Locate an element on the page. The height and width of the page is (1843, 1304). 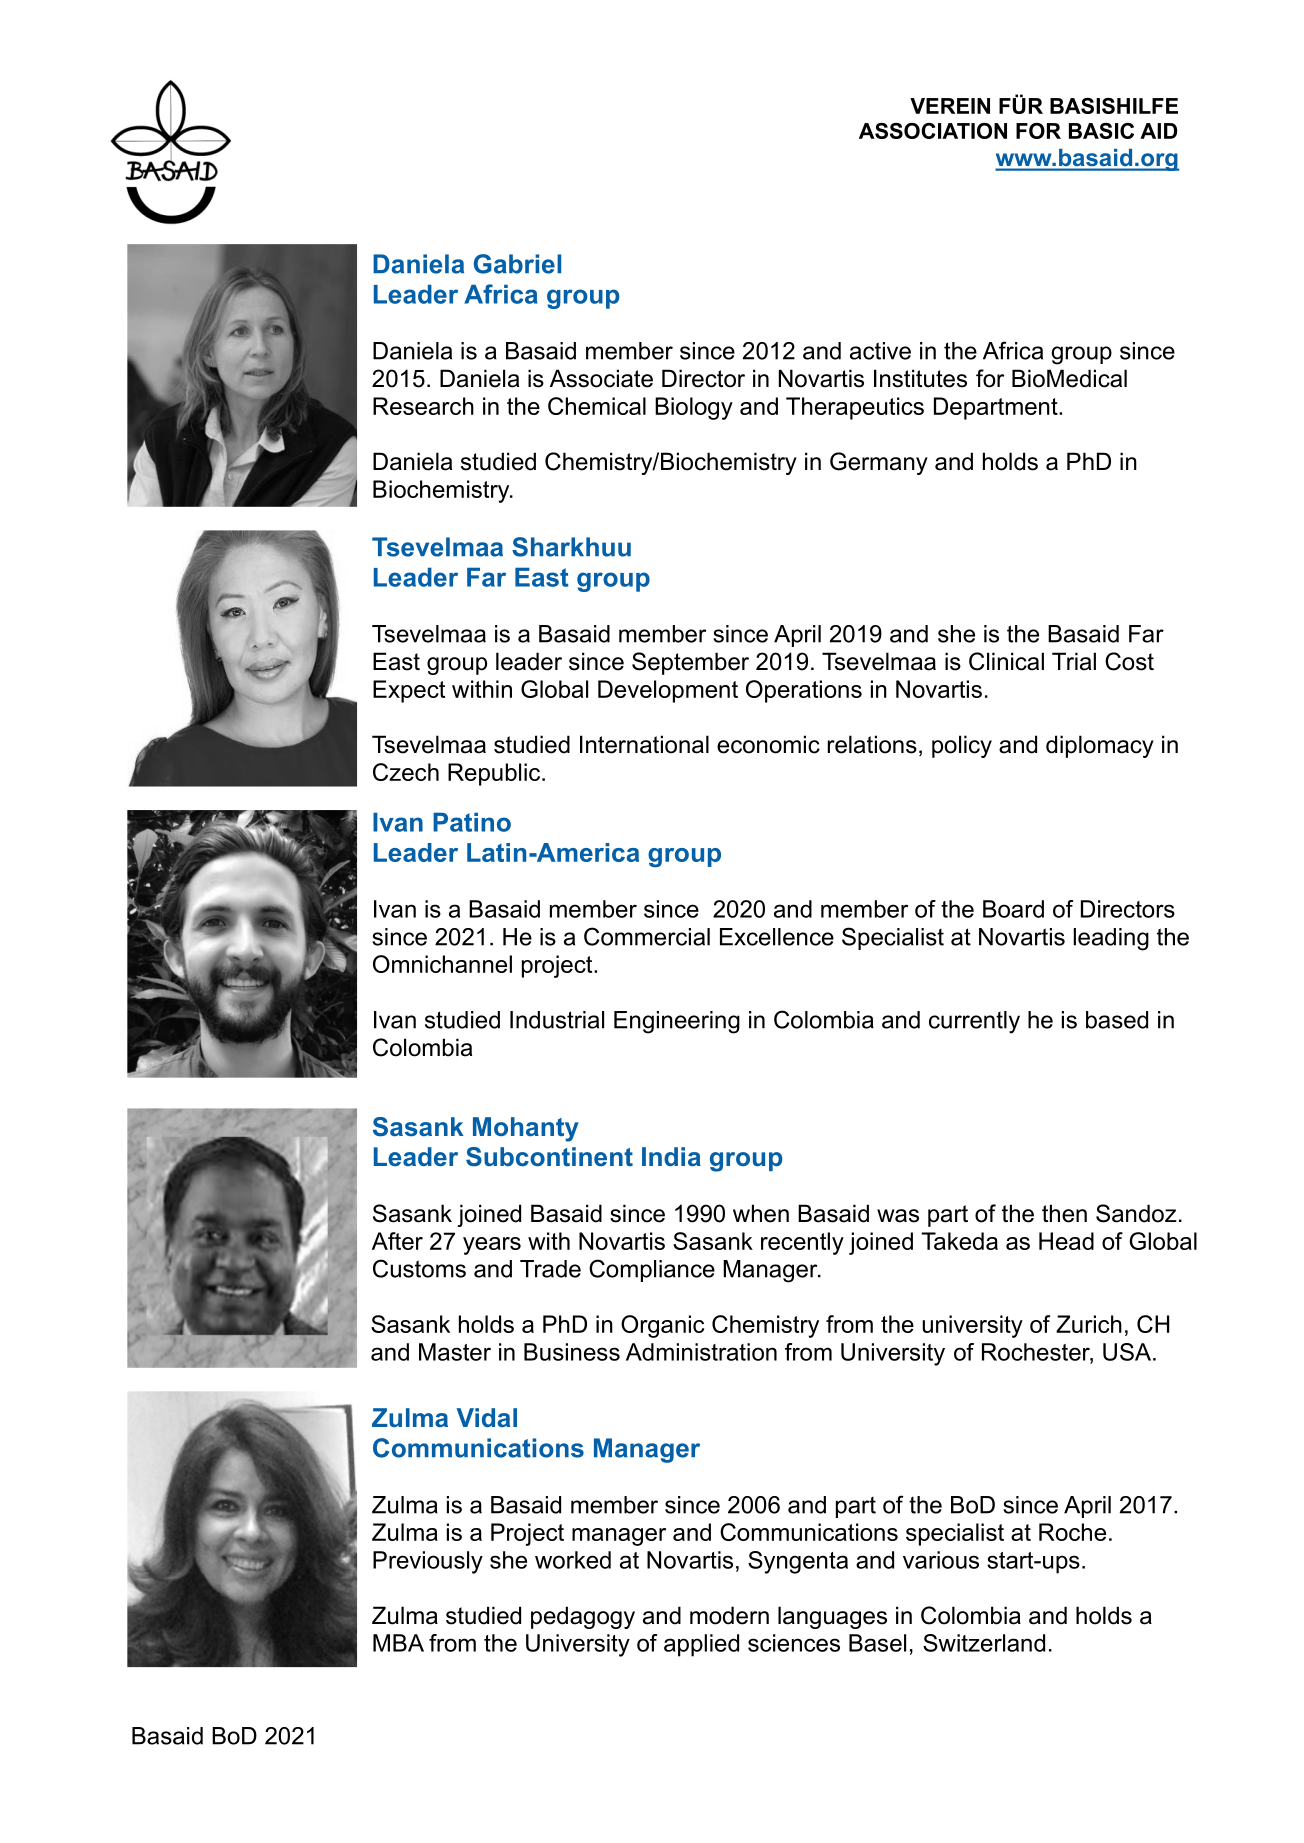
Gabriel is located at coordinates (517, 264).
